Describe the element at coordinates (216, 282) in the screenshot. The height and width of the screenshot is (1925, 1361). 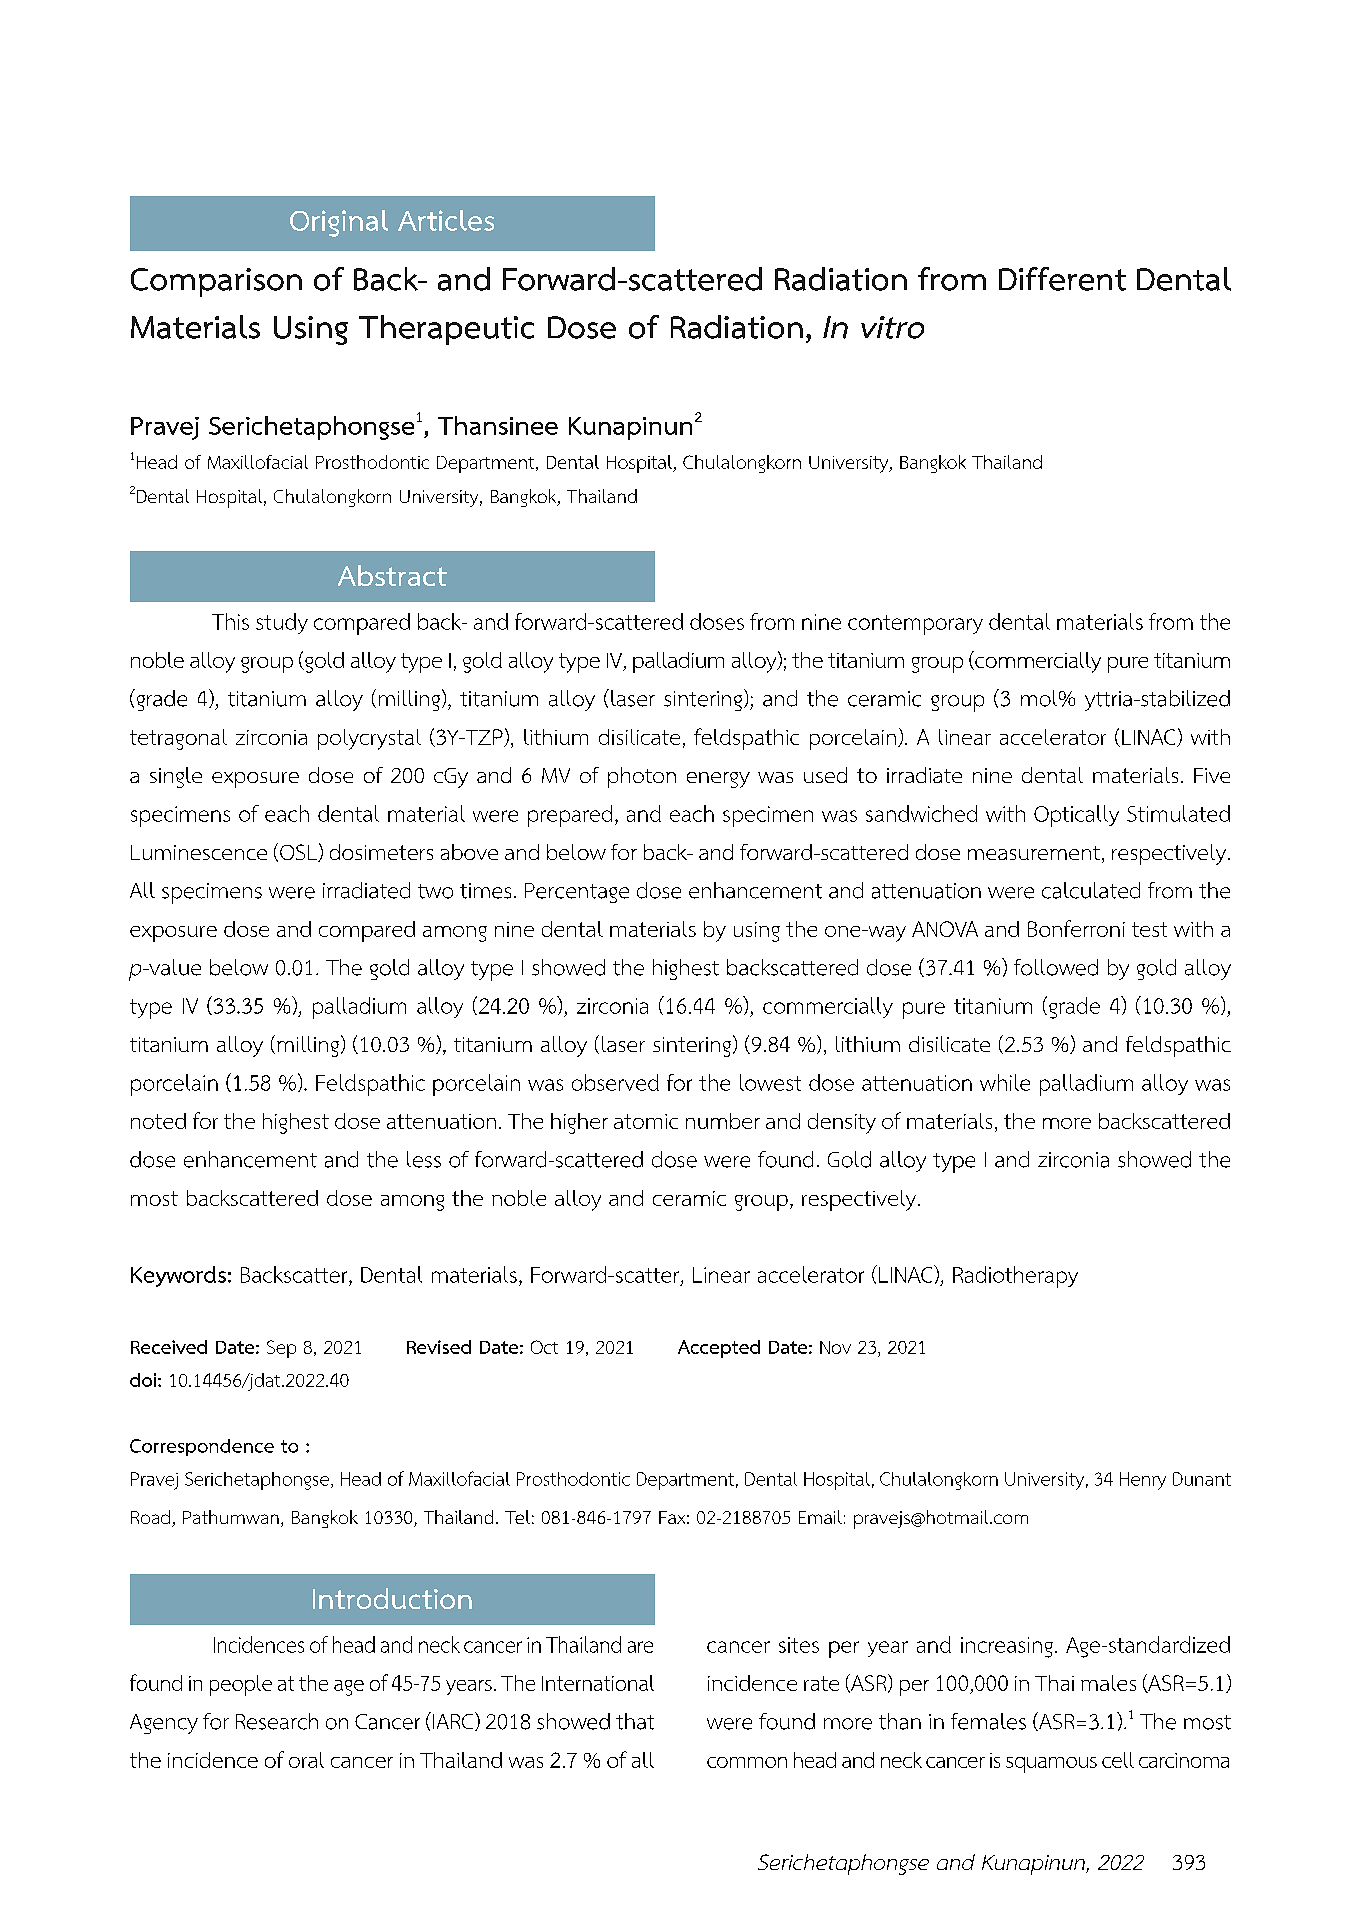
I see `Comparison` at that location.
